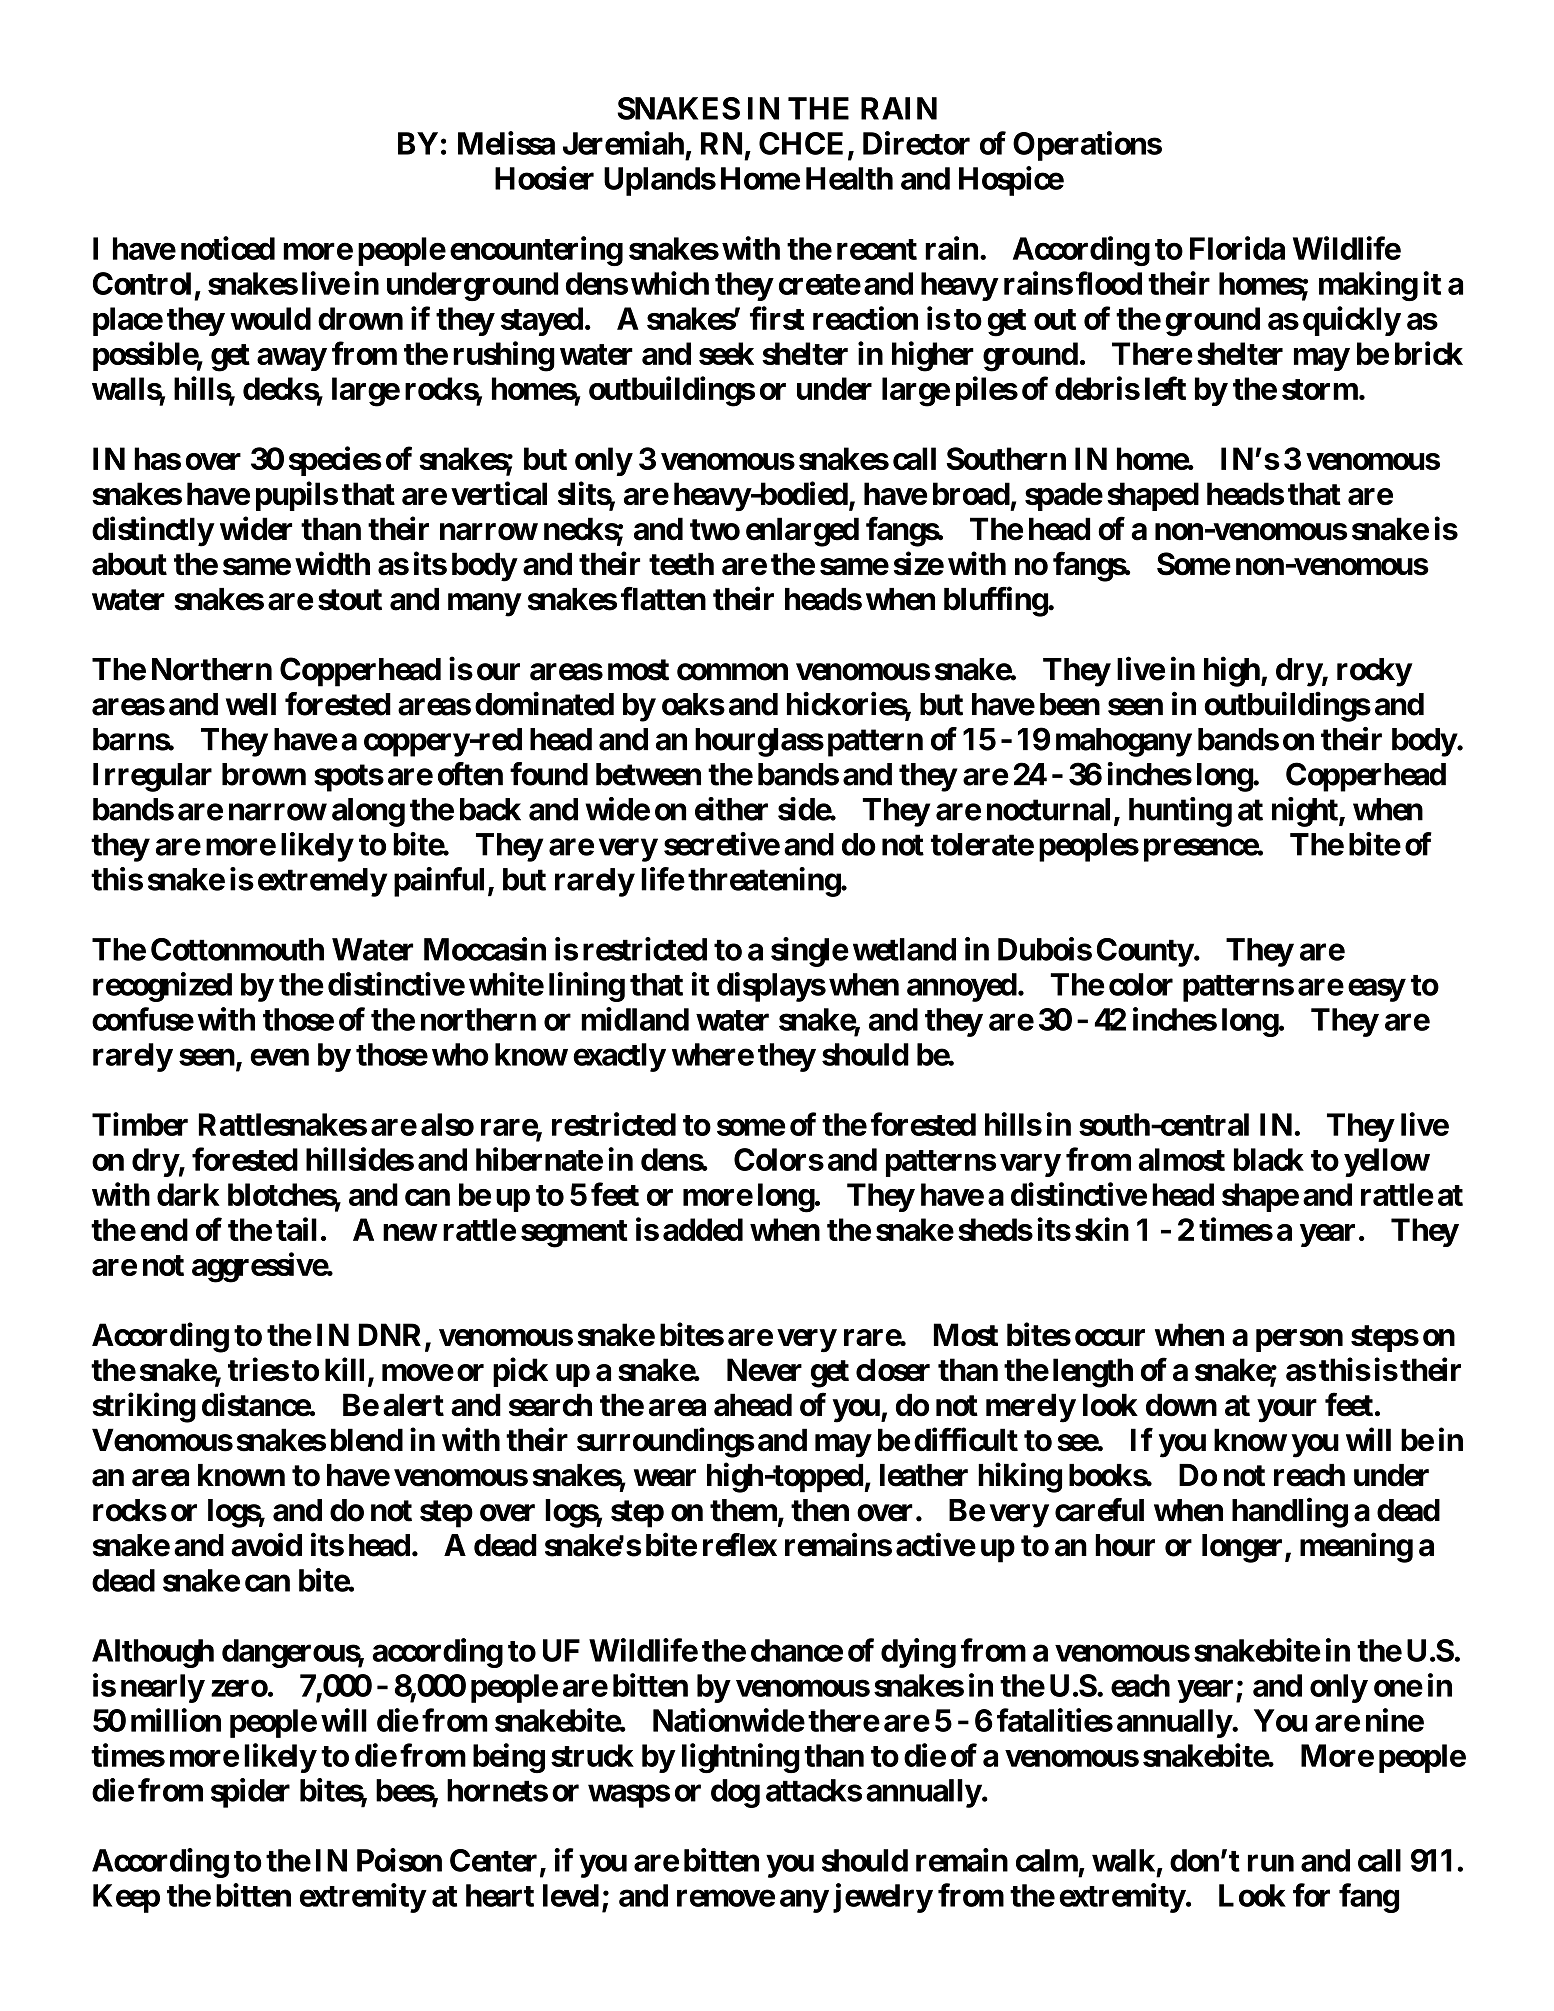  What do you see at coordinates (731, 809) in the screenshot?
I see `either` at bounding box center [731, 809].
